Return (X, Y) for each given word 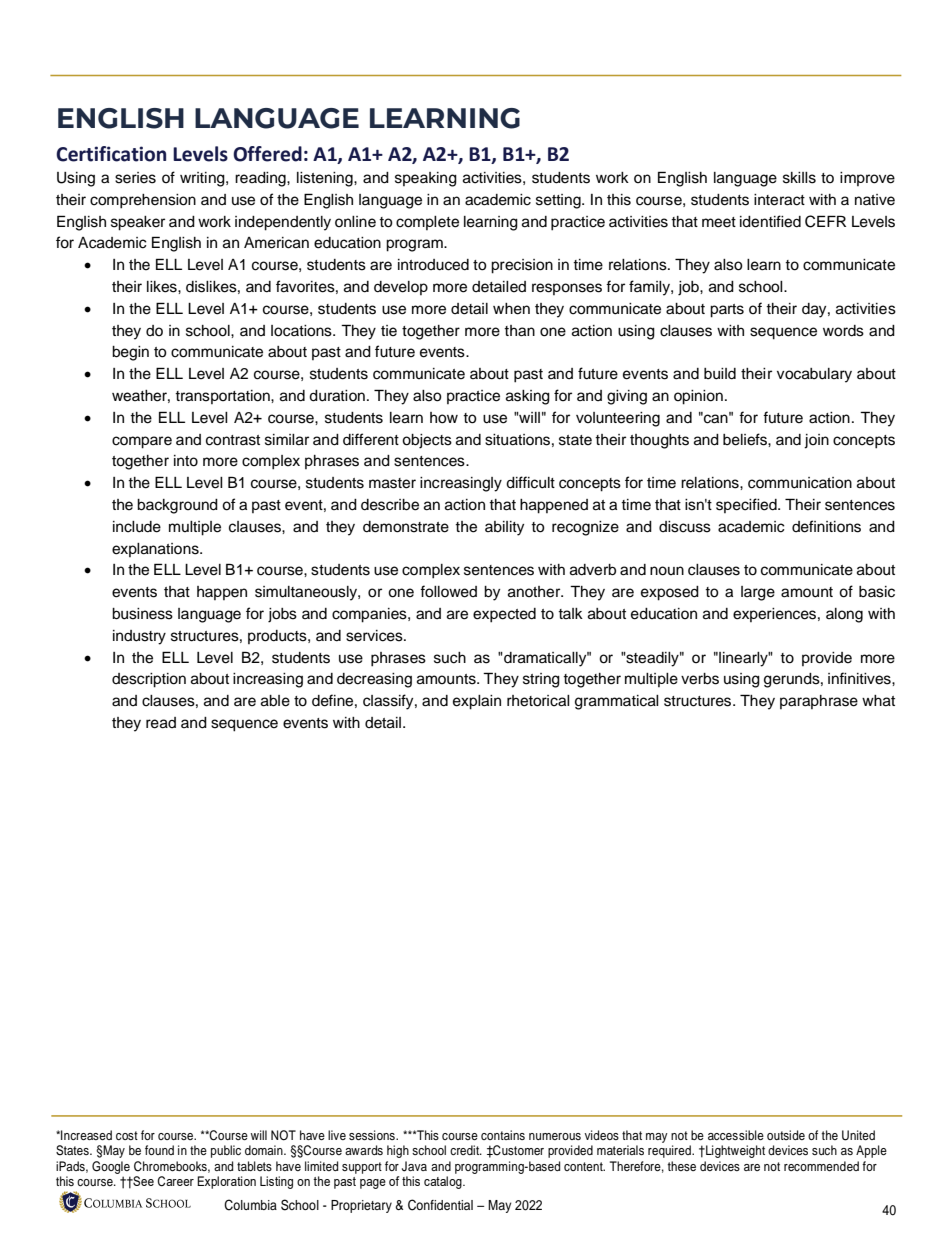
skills (799, 178)
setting (559, 201)
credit (466, 1150)
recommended (821, 1166)
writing (203, 179)
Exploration (226, 1182)
